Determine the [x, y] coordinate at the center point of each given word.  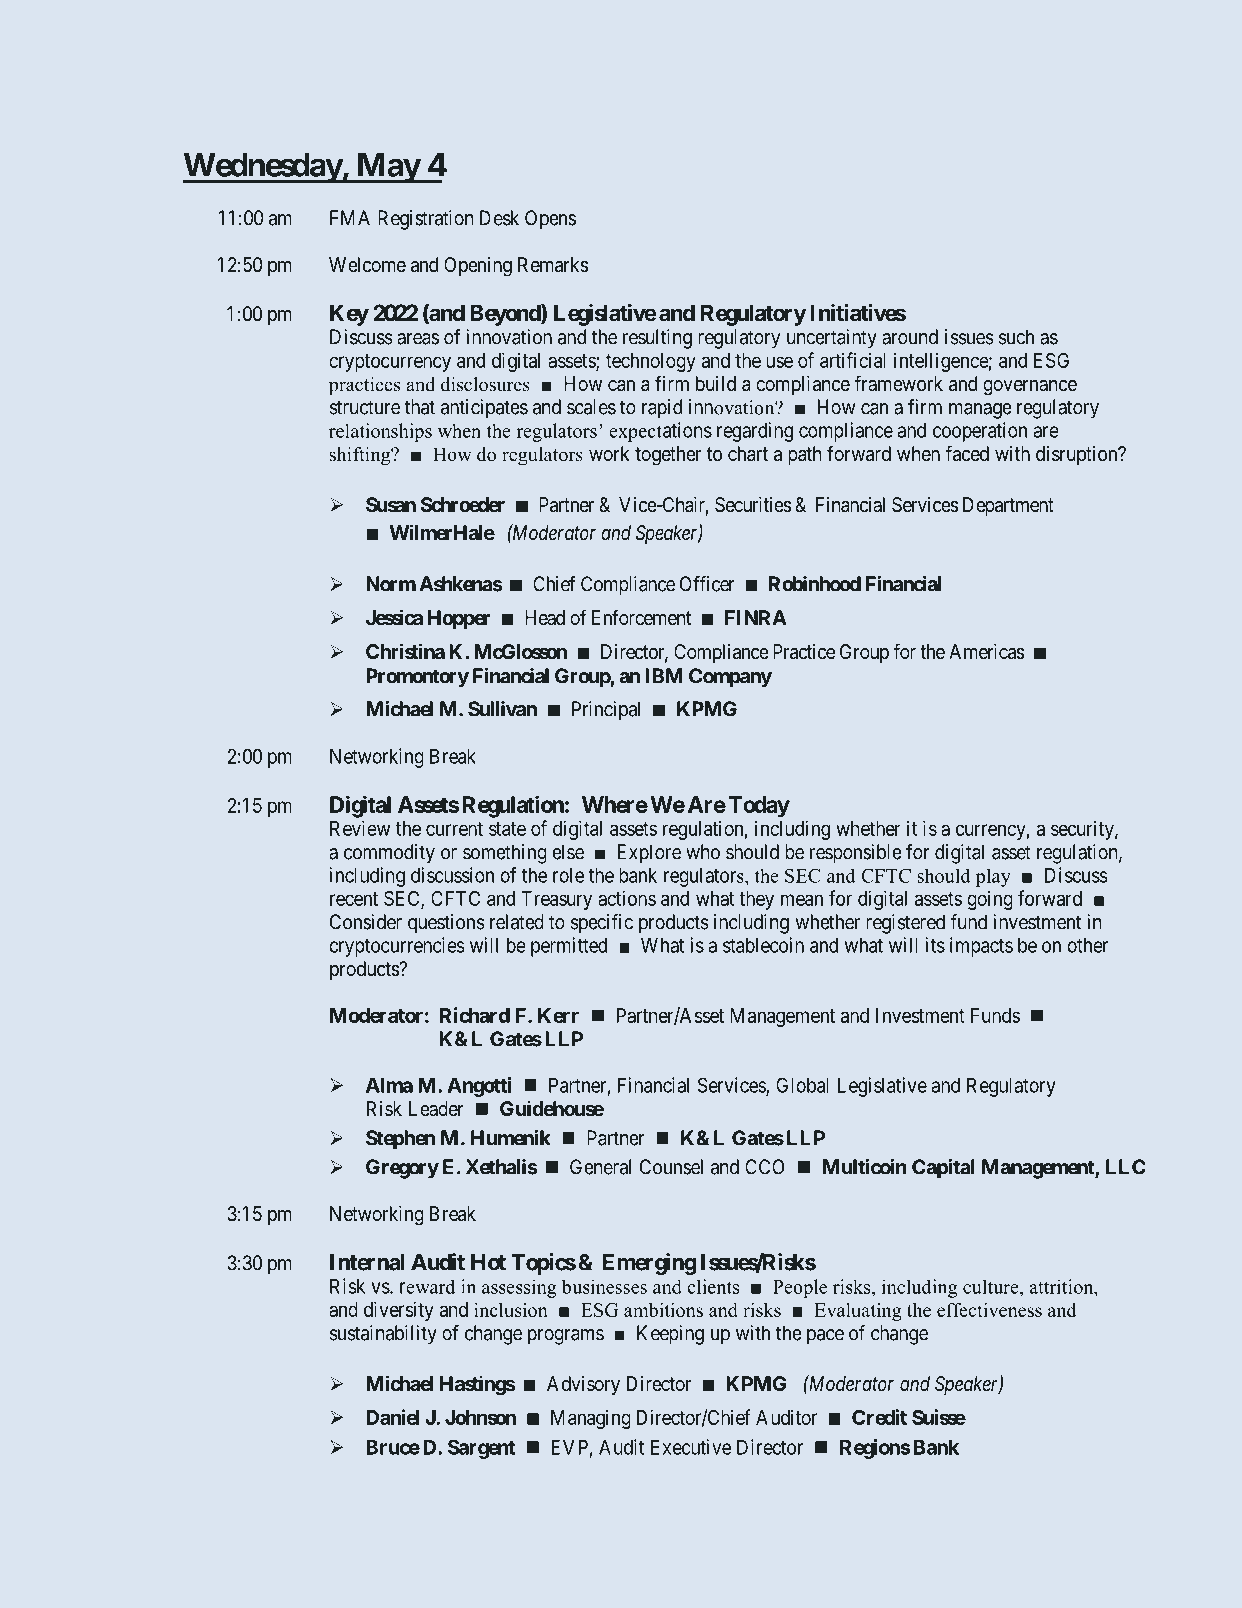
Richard [475, 1015]
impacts [981, 947]
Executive [691, 1447]
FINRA [756, 617]
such [1016, 337]
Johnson [480, 1417]
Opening [478, 267]
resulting [657, 339]
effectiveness [989, 1309]
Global [802, 1085]
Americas [987, 651]
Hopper [459, 619]
